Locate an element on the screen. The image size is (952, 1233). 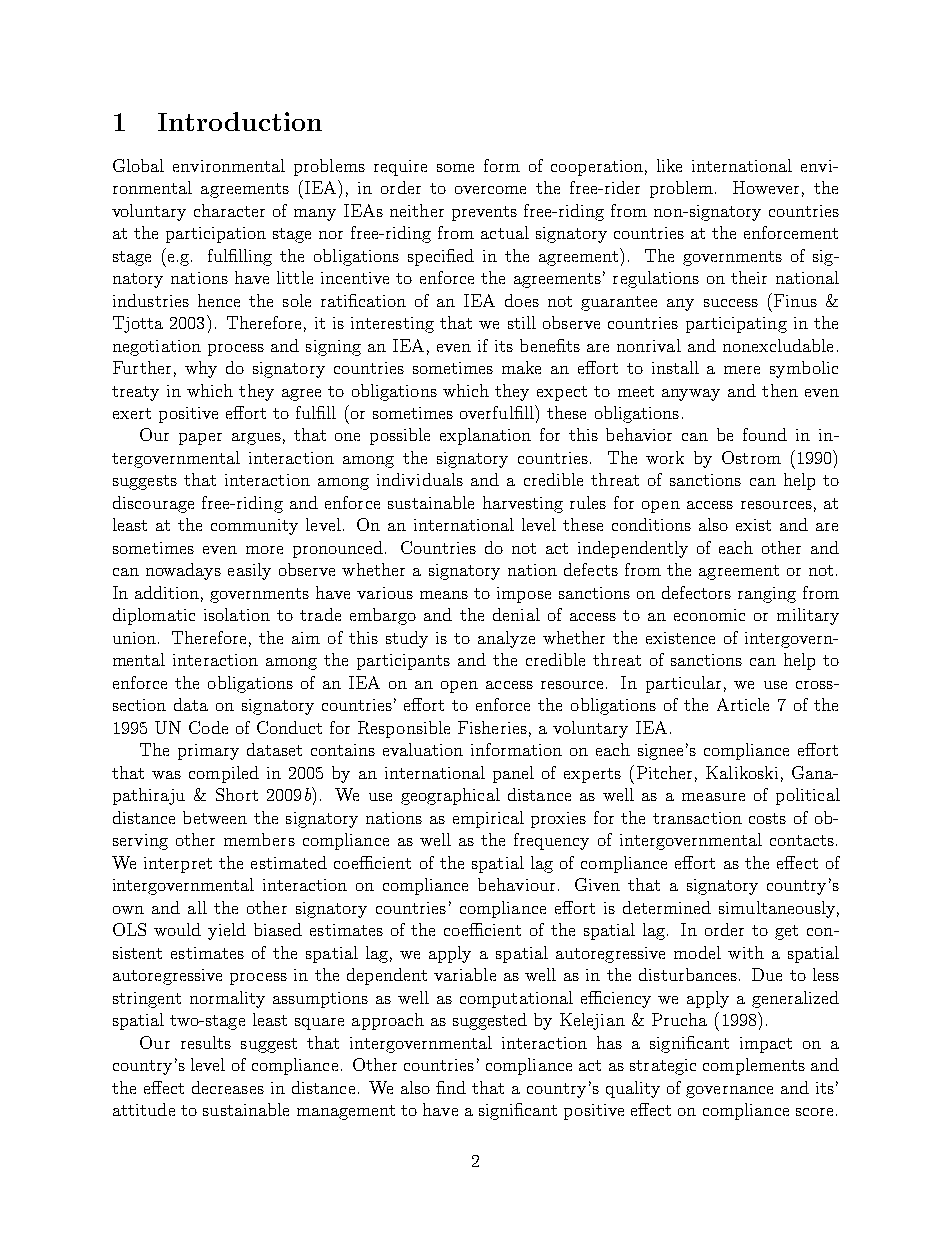
overcome is located at coordinates (490, 190).
